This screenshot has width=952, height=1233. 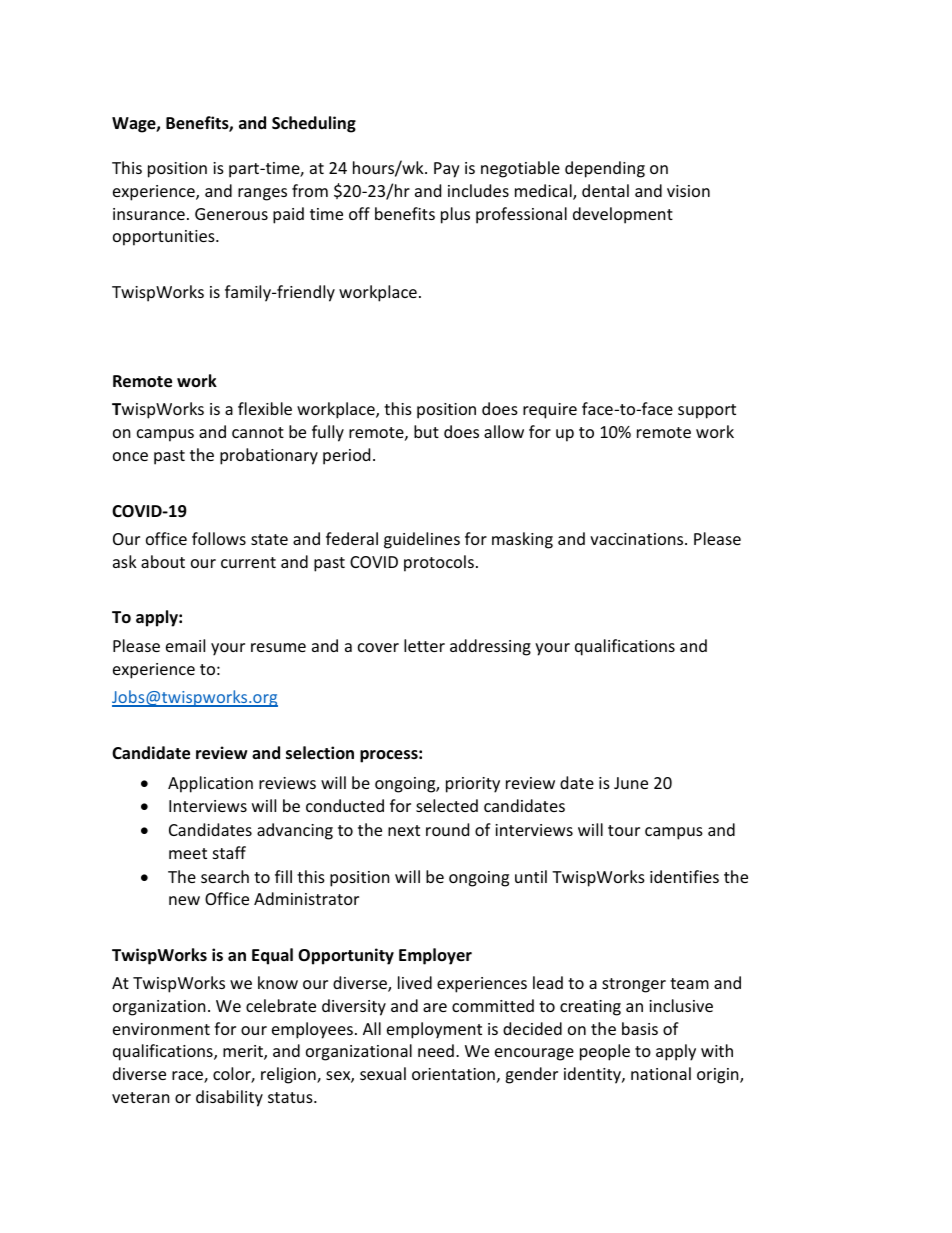 What do you see at coordinates (661, 1073) in the screenshot?
I see `national` at bounding box center [661, 1073].
